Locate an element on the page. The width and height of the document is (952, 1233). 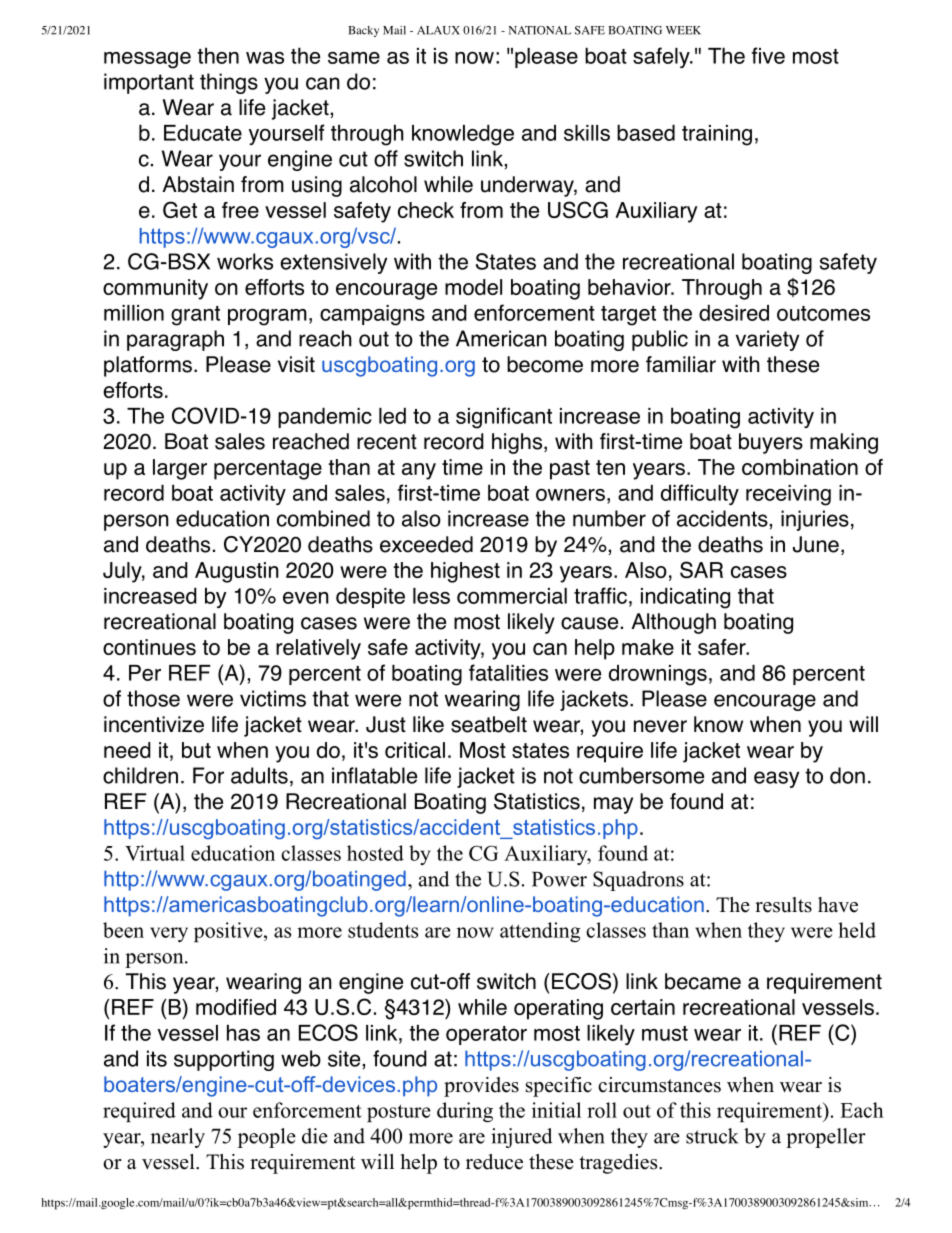
then is located at coordinates (218, 55).
